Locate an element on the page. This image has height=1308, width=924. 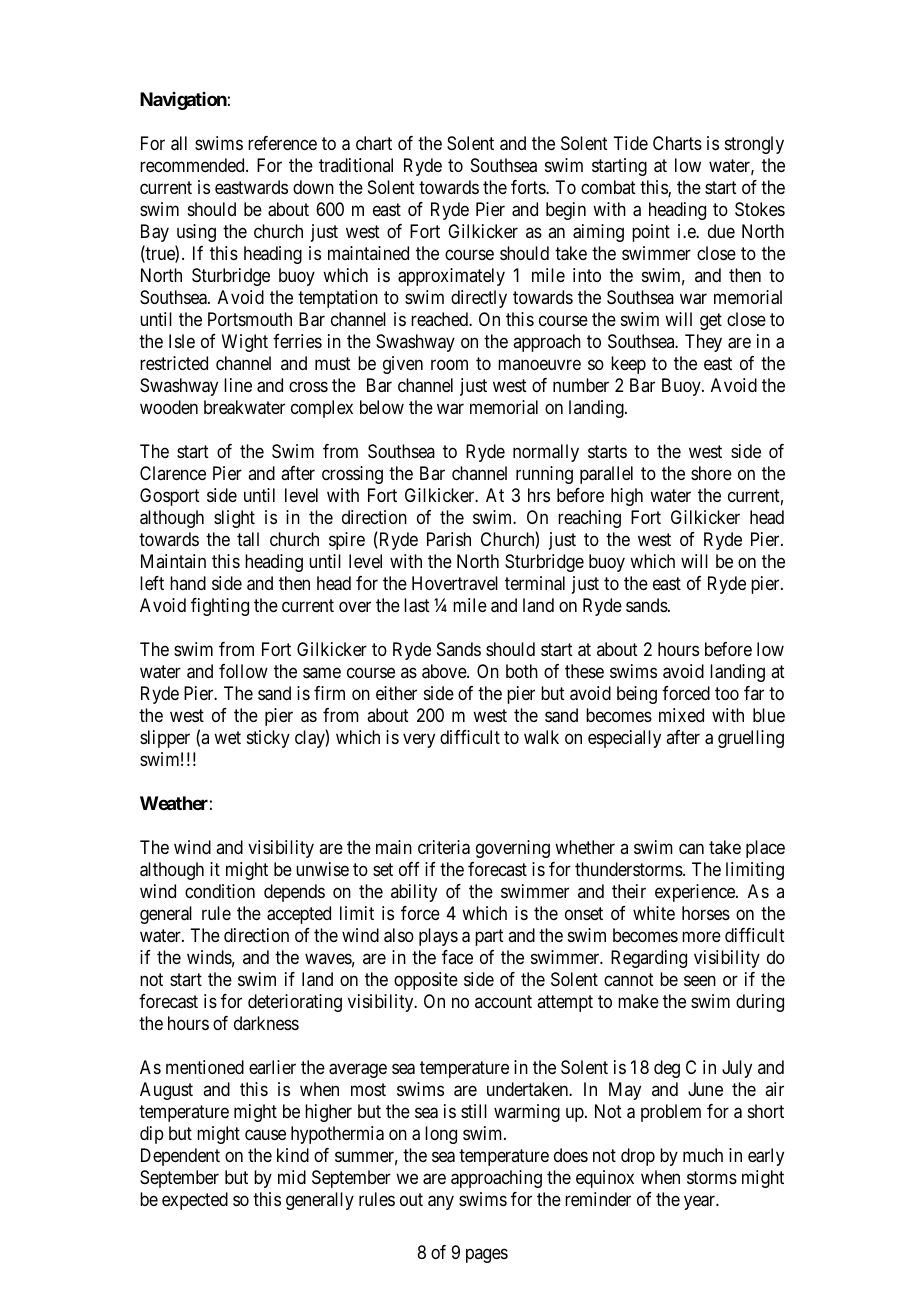
above is located at coordinates (445, 671).
